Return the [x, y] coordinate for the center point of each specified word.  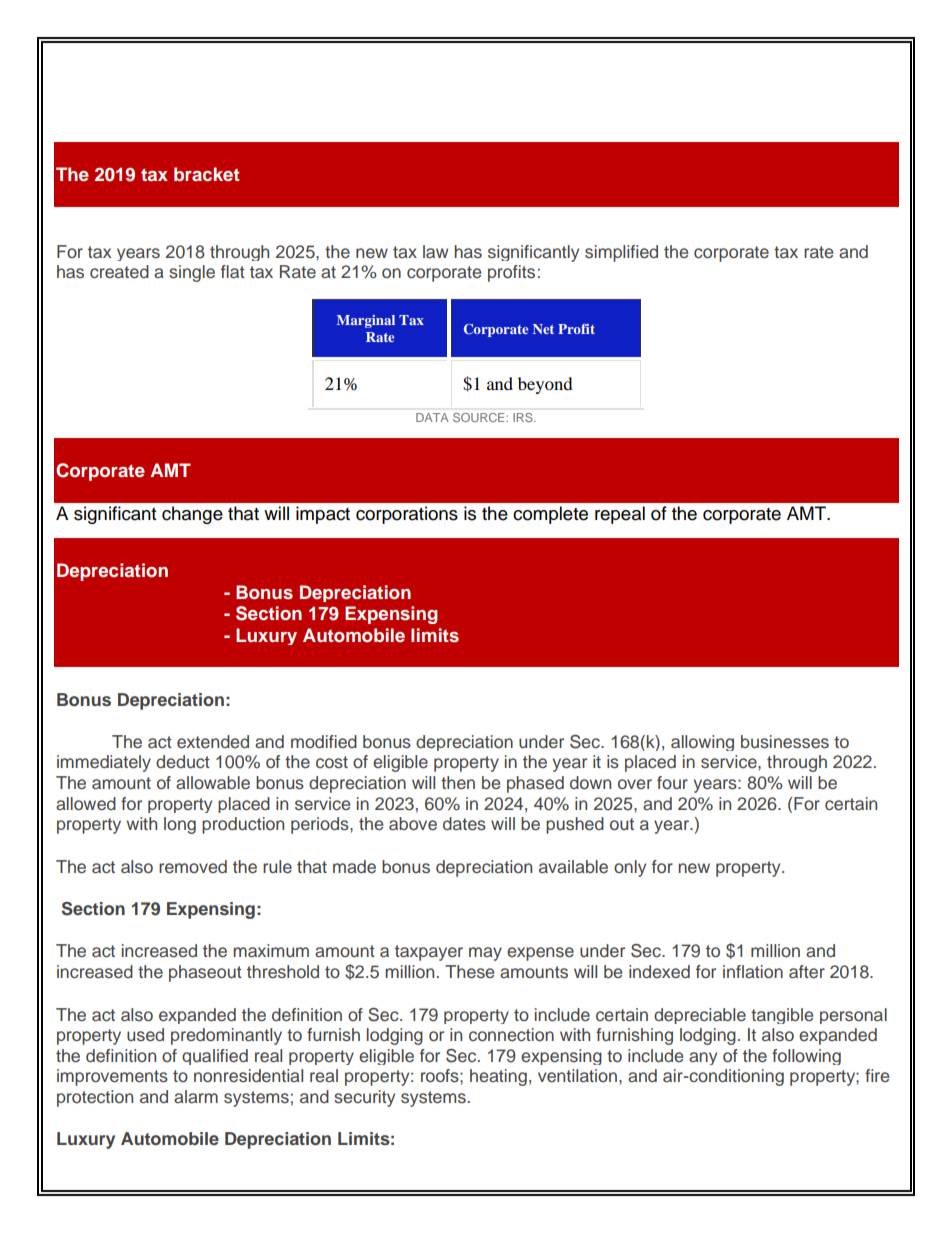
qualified [215, 1057]
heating [498, 1077]
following [806, 1057]
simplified [621, 253]
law [435, 252]
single [192, 273]
